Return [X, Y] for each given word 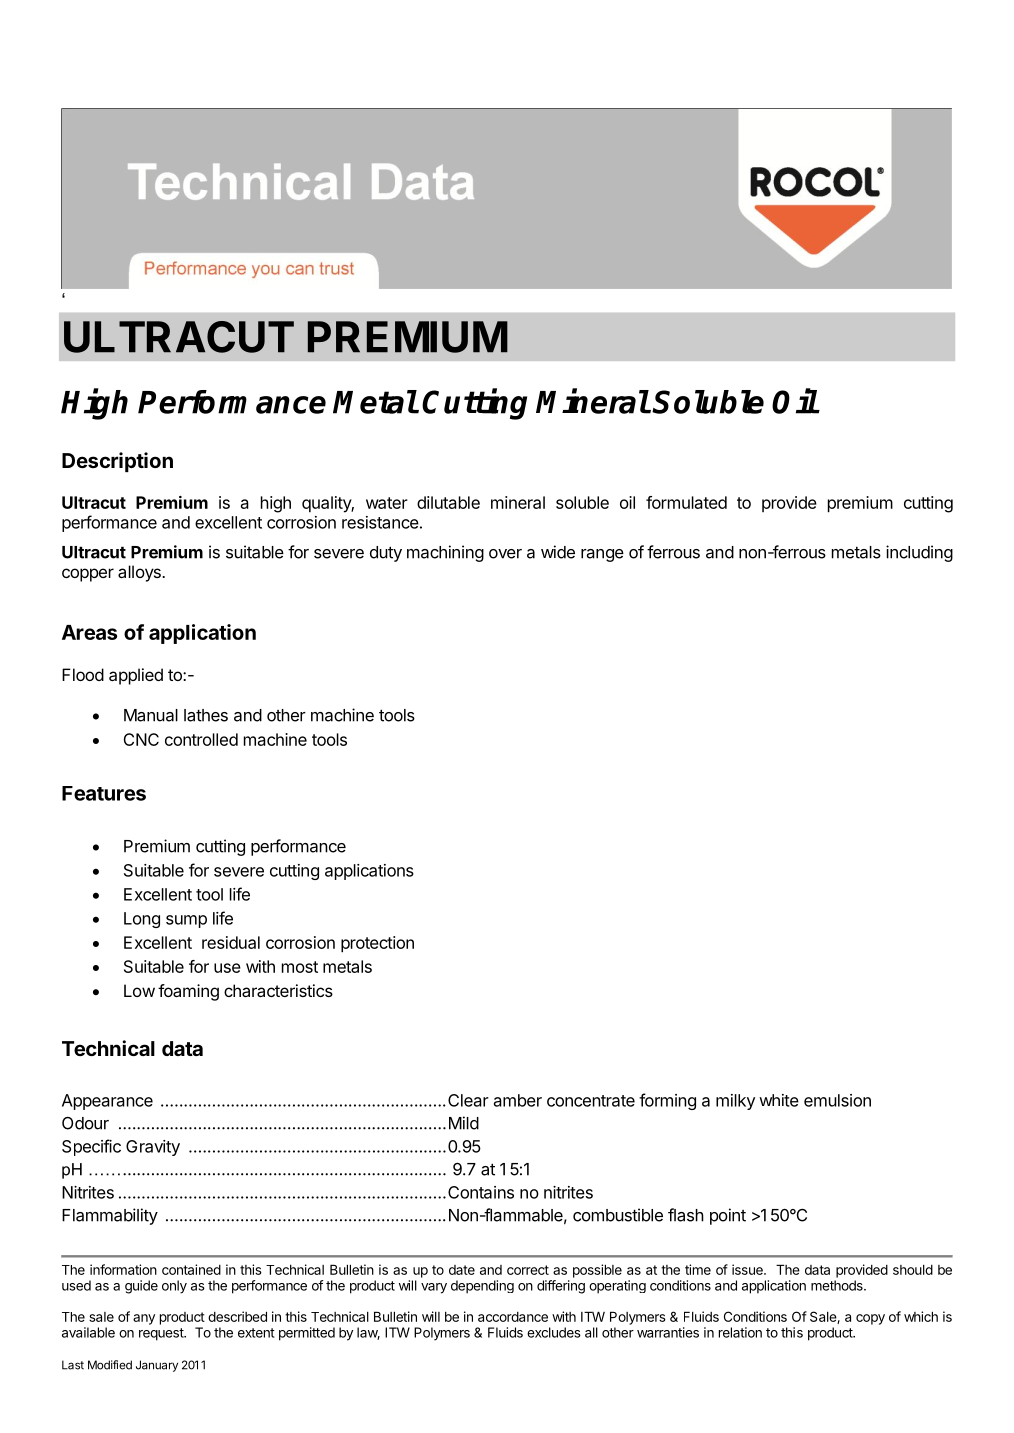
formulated [686, 502]
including [919, 553]
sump [186, 921]
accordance [513, 1317]
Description [117, 462]
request [162, 1334]
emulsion [837, 1100]
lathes [206, 715]
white [779, 1100]
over [505, 554]
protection [377, 944]
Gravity [153, 1148]
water [387, 503]
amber [518, 1100]
